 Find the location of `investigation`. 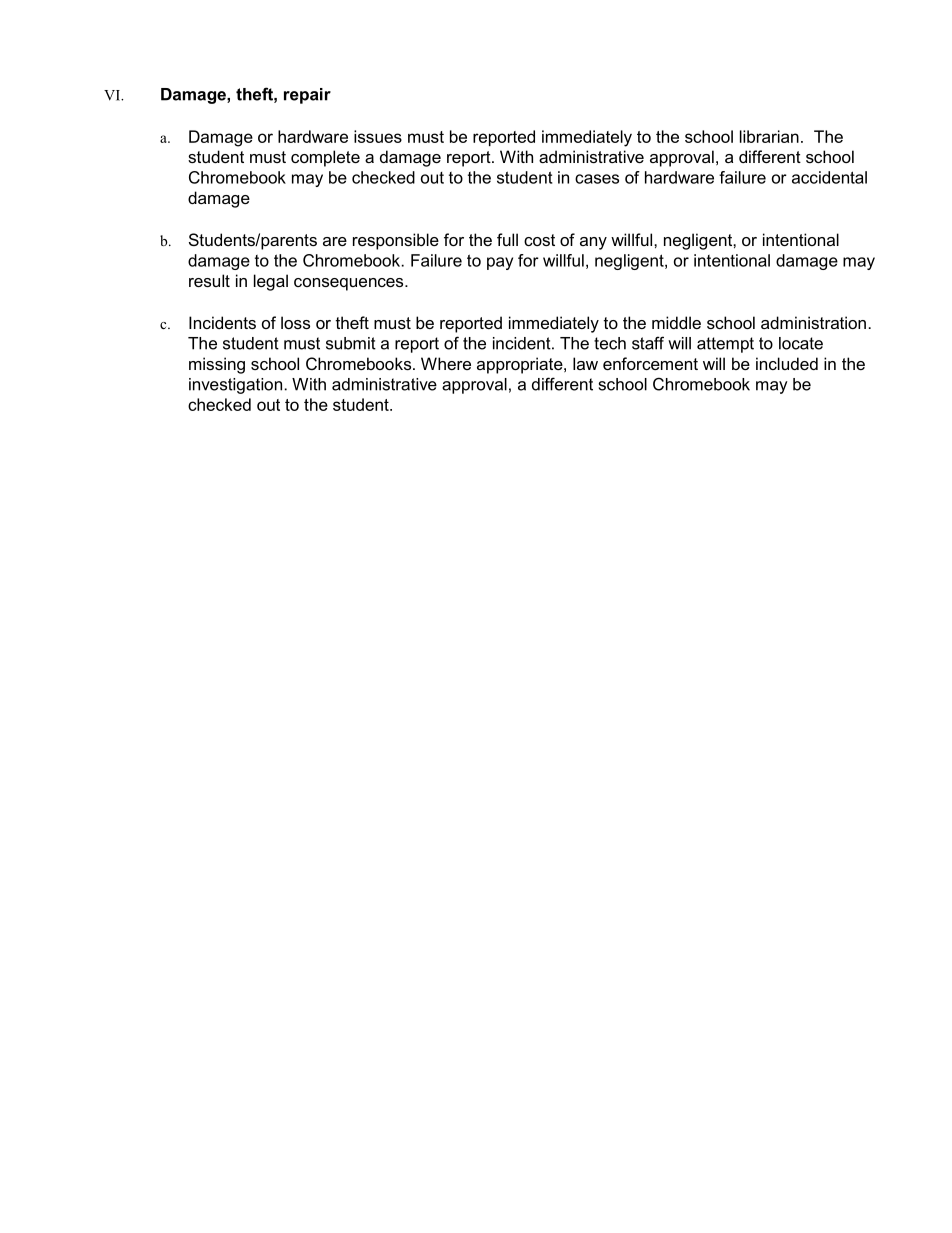

investigation is located at coordinates (235, 386).
